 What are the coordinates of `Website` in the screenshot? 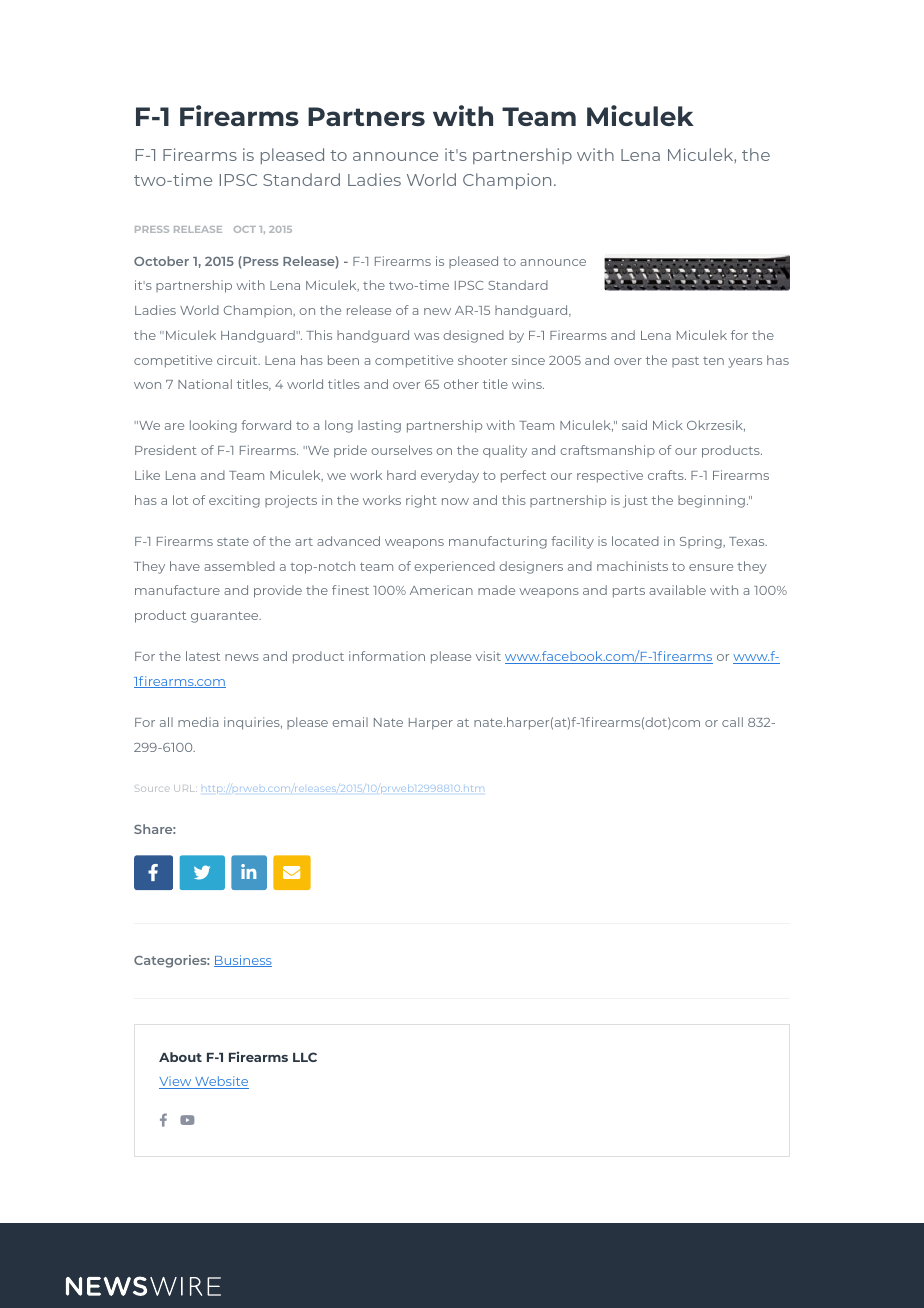 It's located at (221, 1082).
